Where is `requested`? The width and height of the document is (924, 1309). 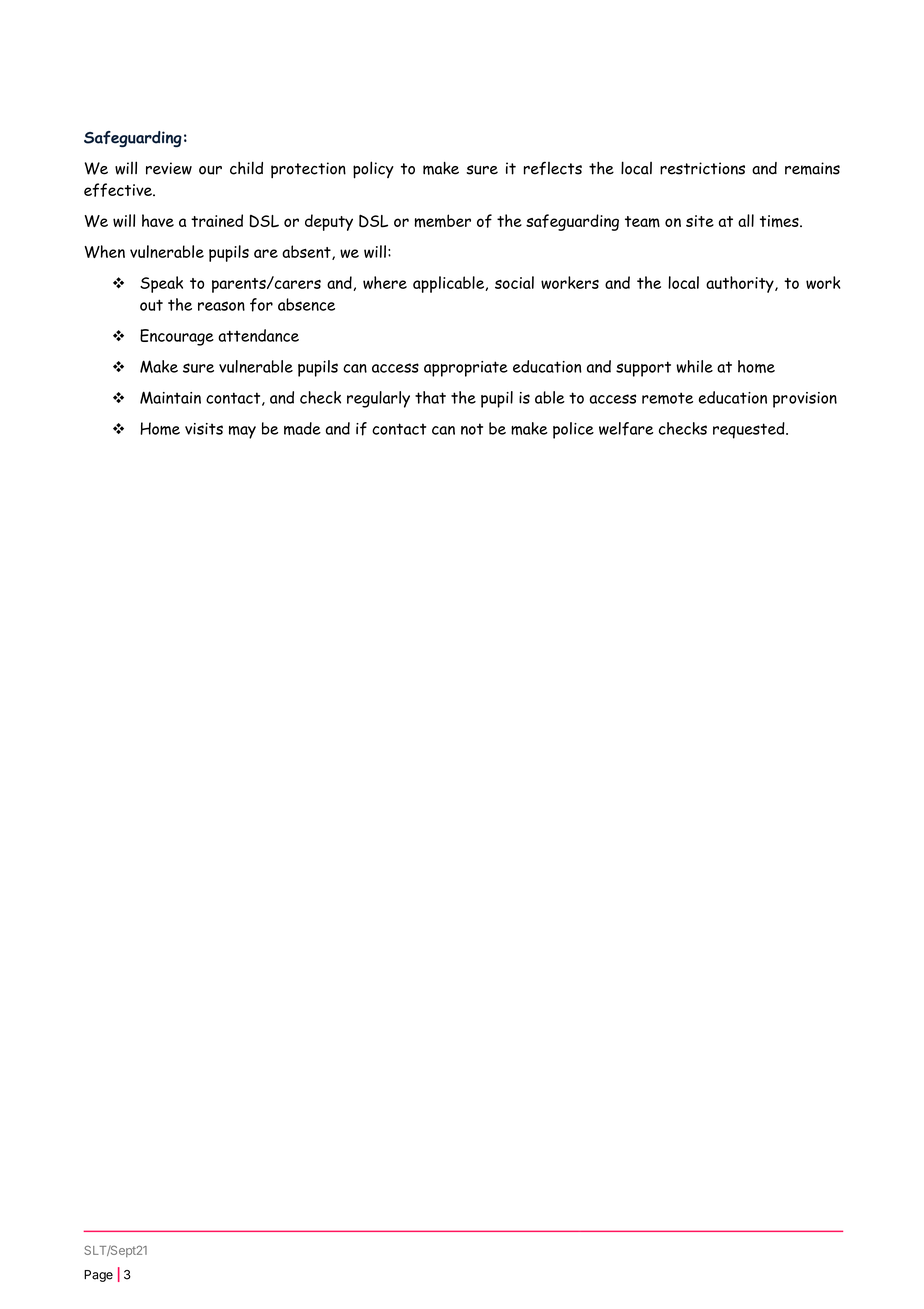
requested is located at coordinates (750, 430).
